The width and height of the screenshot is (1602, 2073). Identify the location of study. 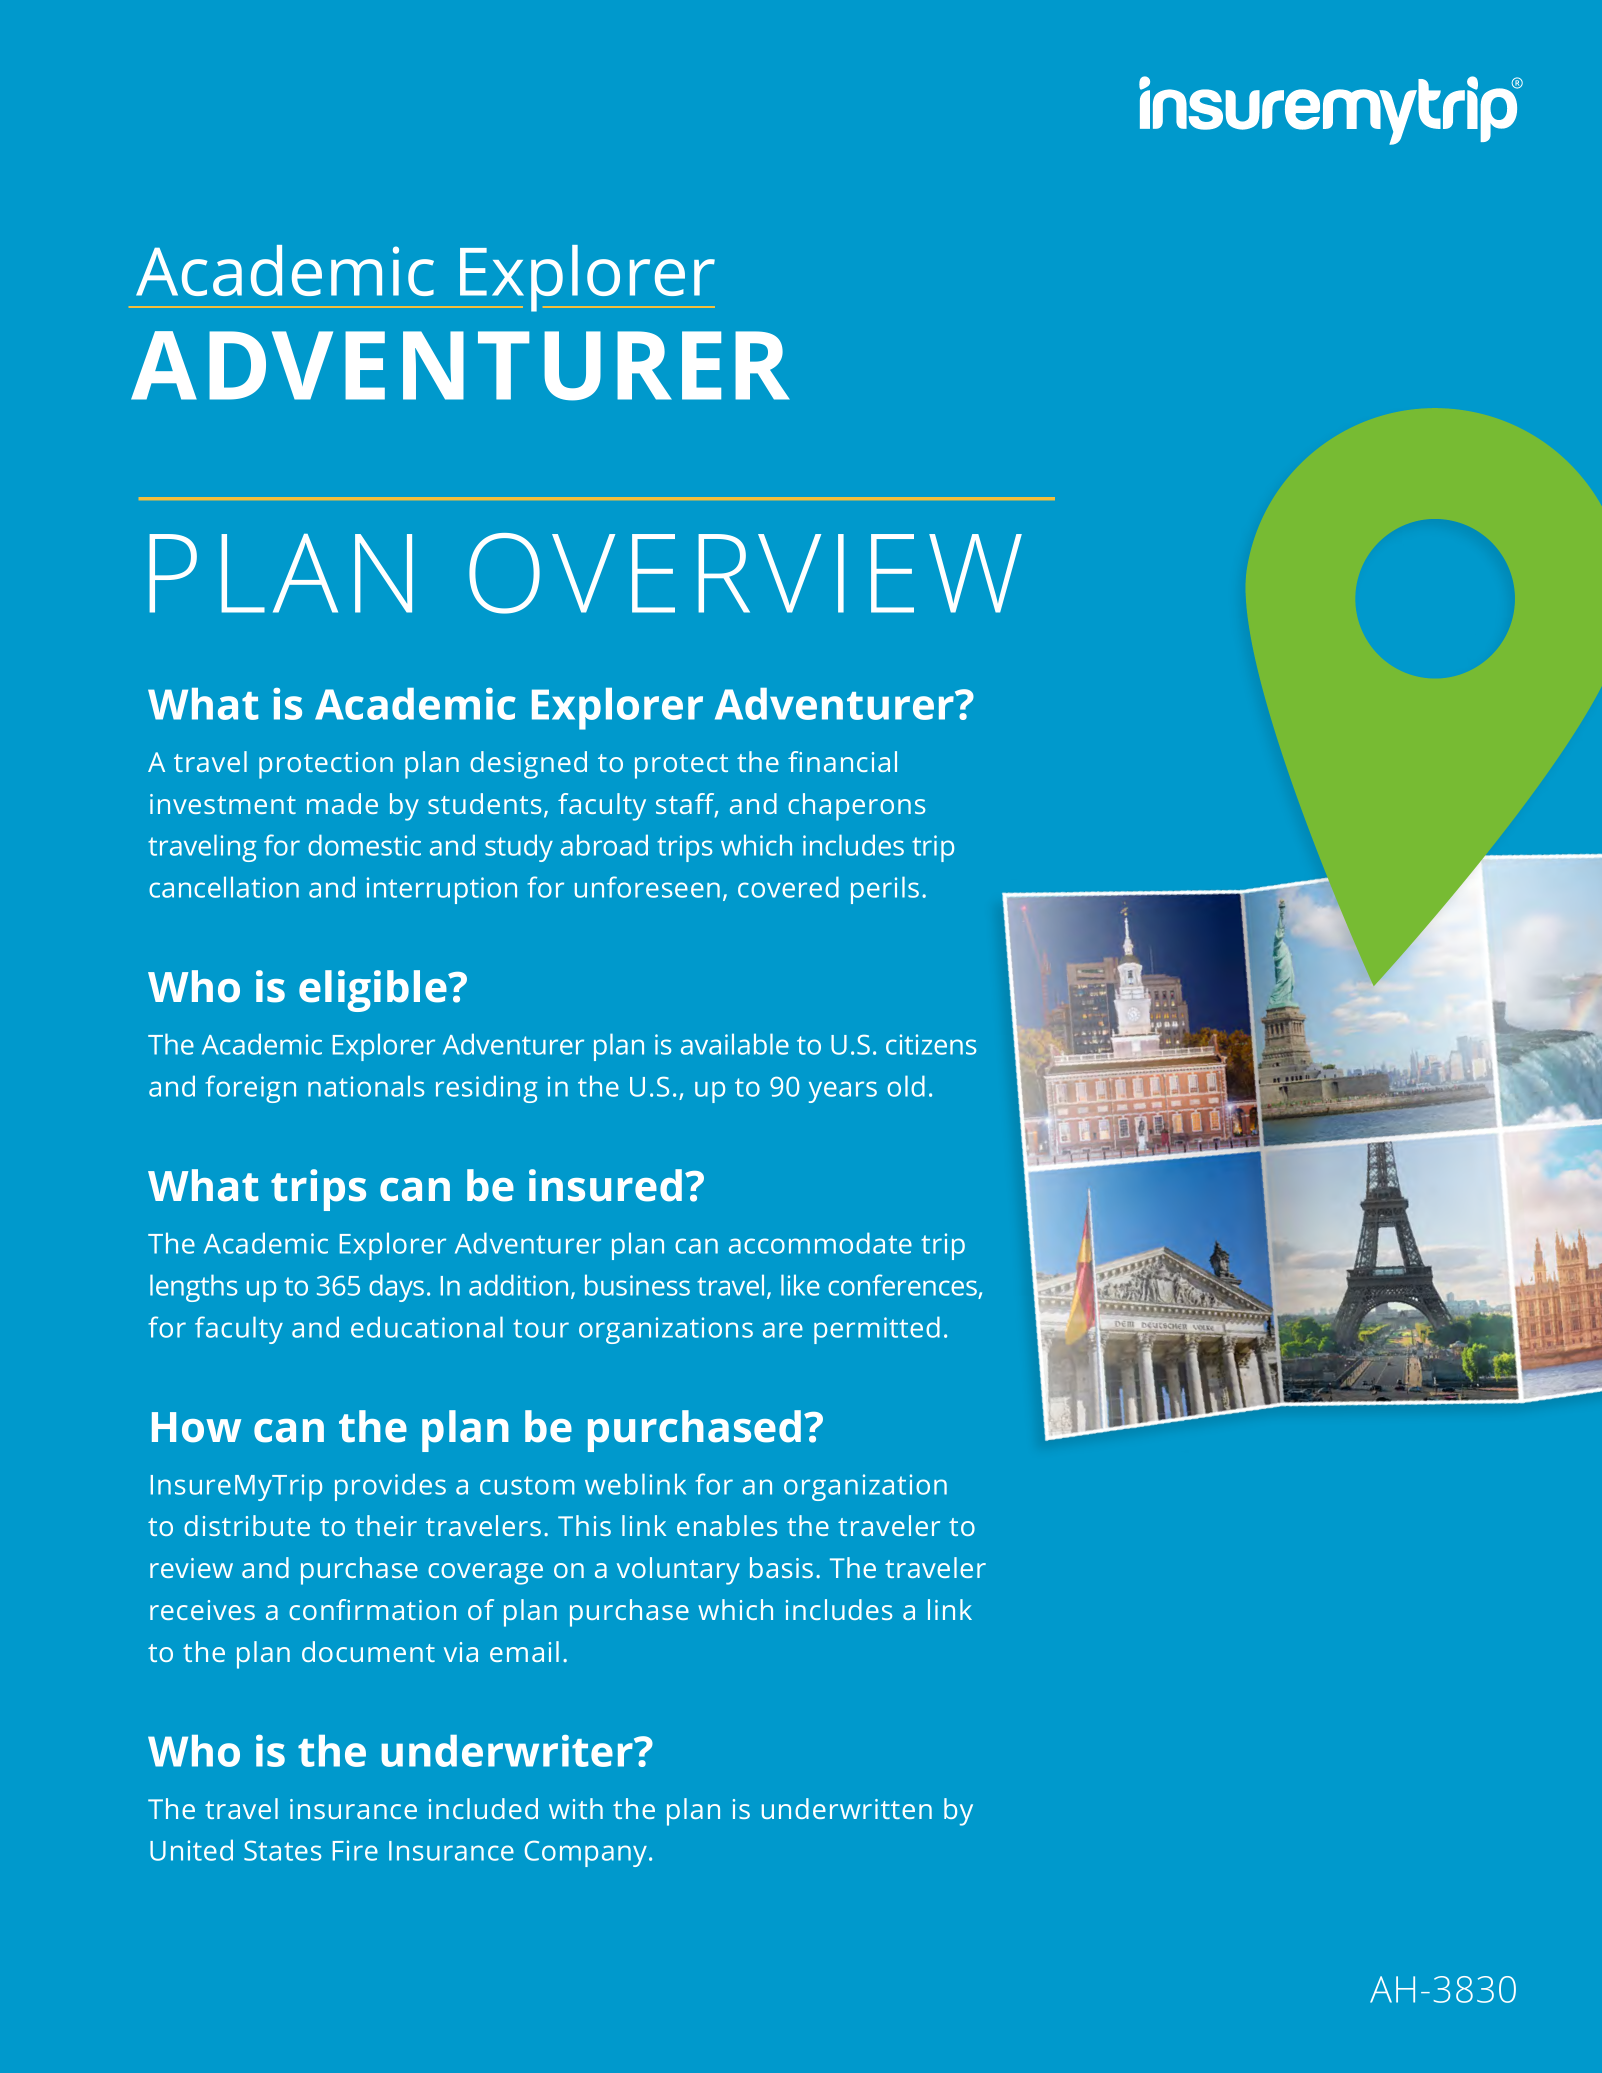
(519, 848).
